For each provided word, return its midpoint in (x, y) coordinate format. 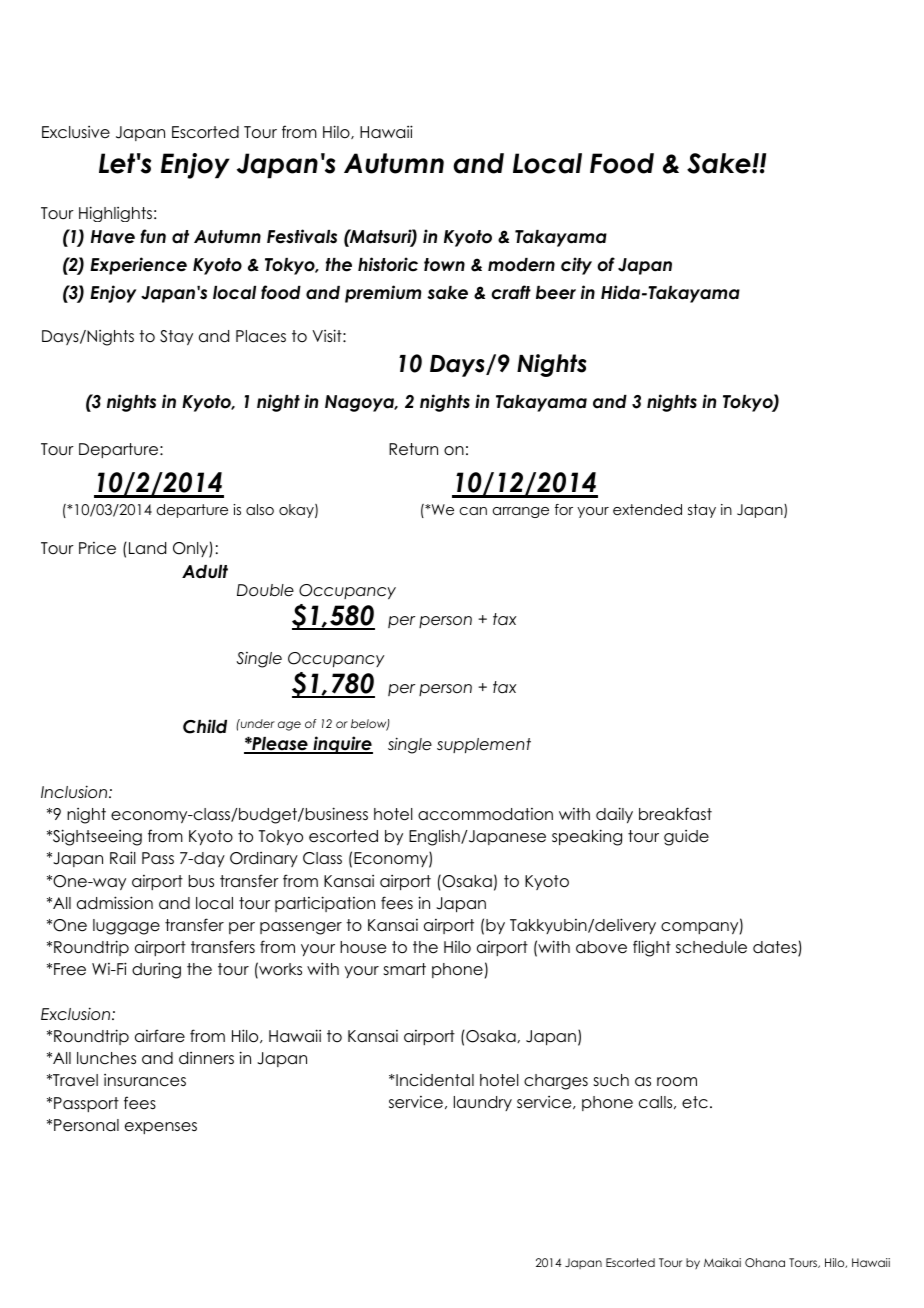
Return (413, 449)
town (444, 265)
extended (647, 509)
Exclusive (76, 132)
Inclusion (75, 791)
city (576, 266)
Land (147, 548)
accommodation (485, 814)
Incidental (434, 1080)
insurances (145, 1080)
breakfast (675, 814)
